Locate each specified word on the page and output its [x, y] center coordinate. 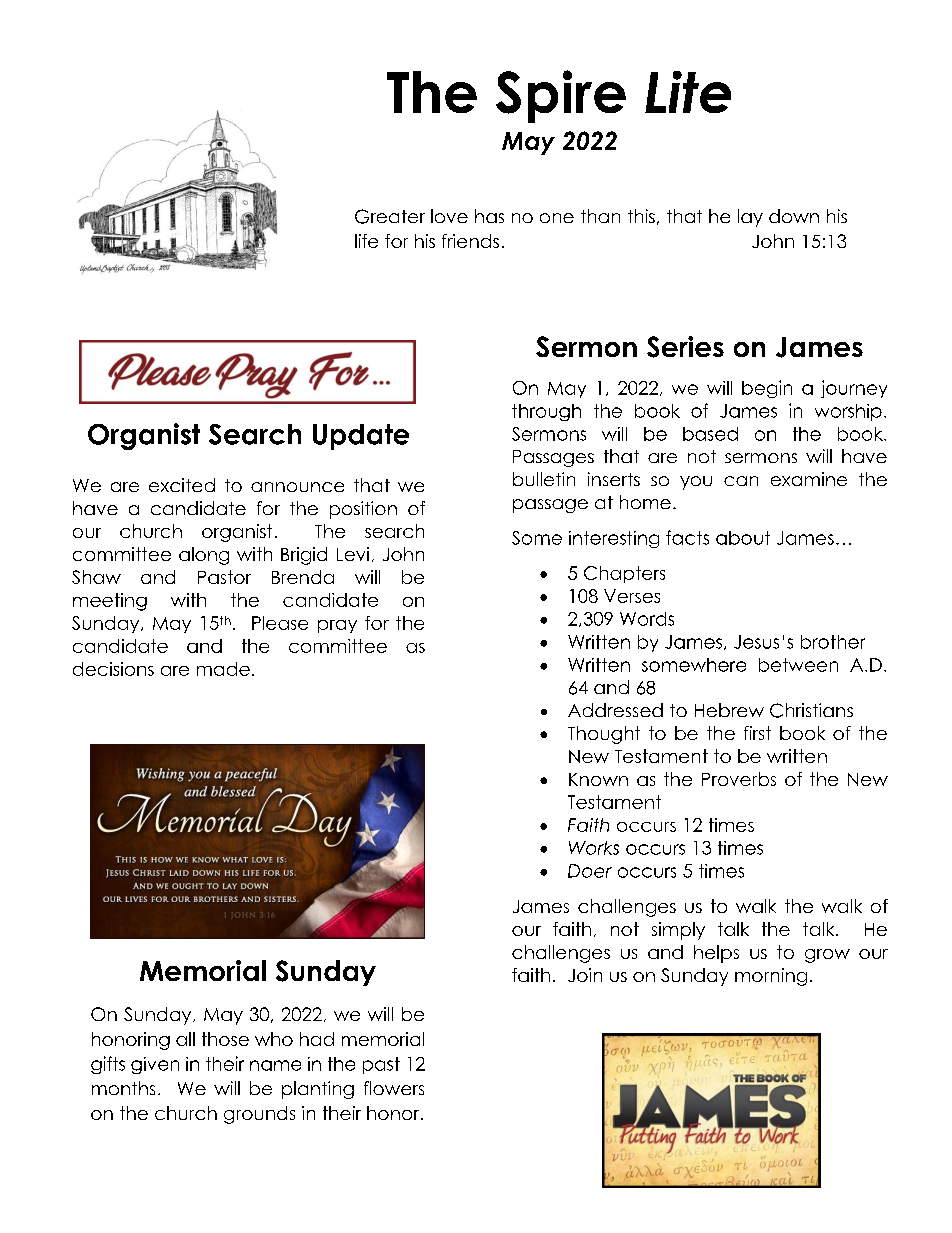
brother [833, 642]
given [155, 1065]
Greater [390, 216]
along [204, 556]
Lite [688, 92]
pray [337, 626]
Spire [561, 96]
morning [771, 977]
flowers [394, 1088]
